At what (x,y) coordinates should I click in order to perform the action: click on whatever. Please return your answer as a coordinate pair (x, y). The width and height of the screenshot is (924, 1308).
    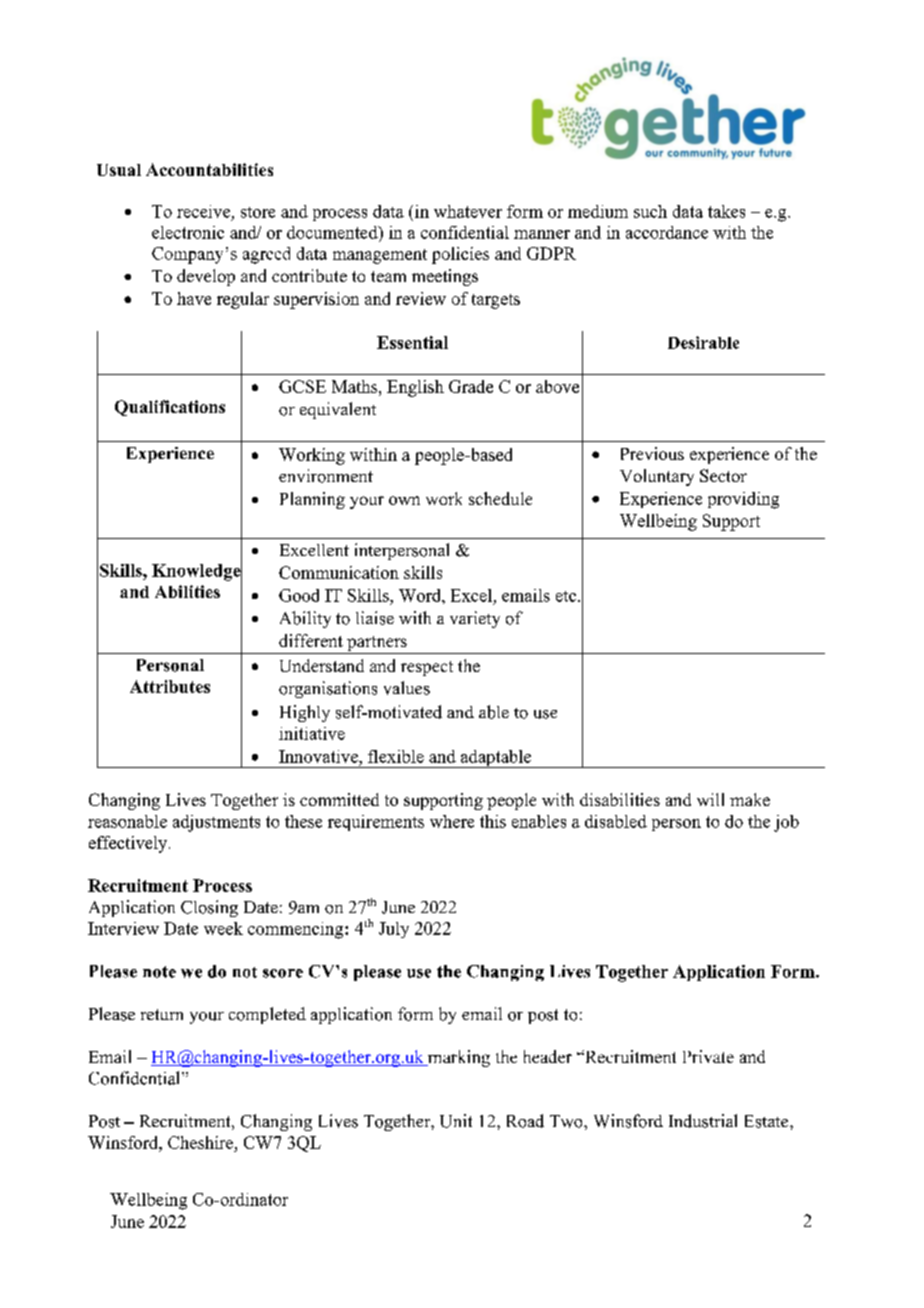
    Looking at the image, I should click on (468, 211).
